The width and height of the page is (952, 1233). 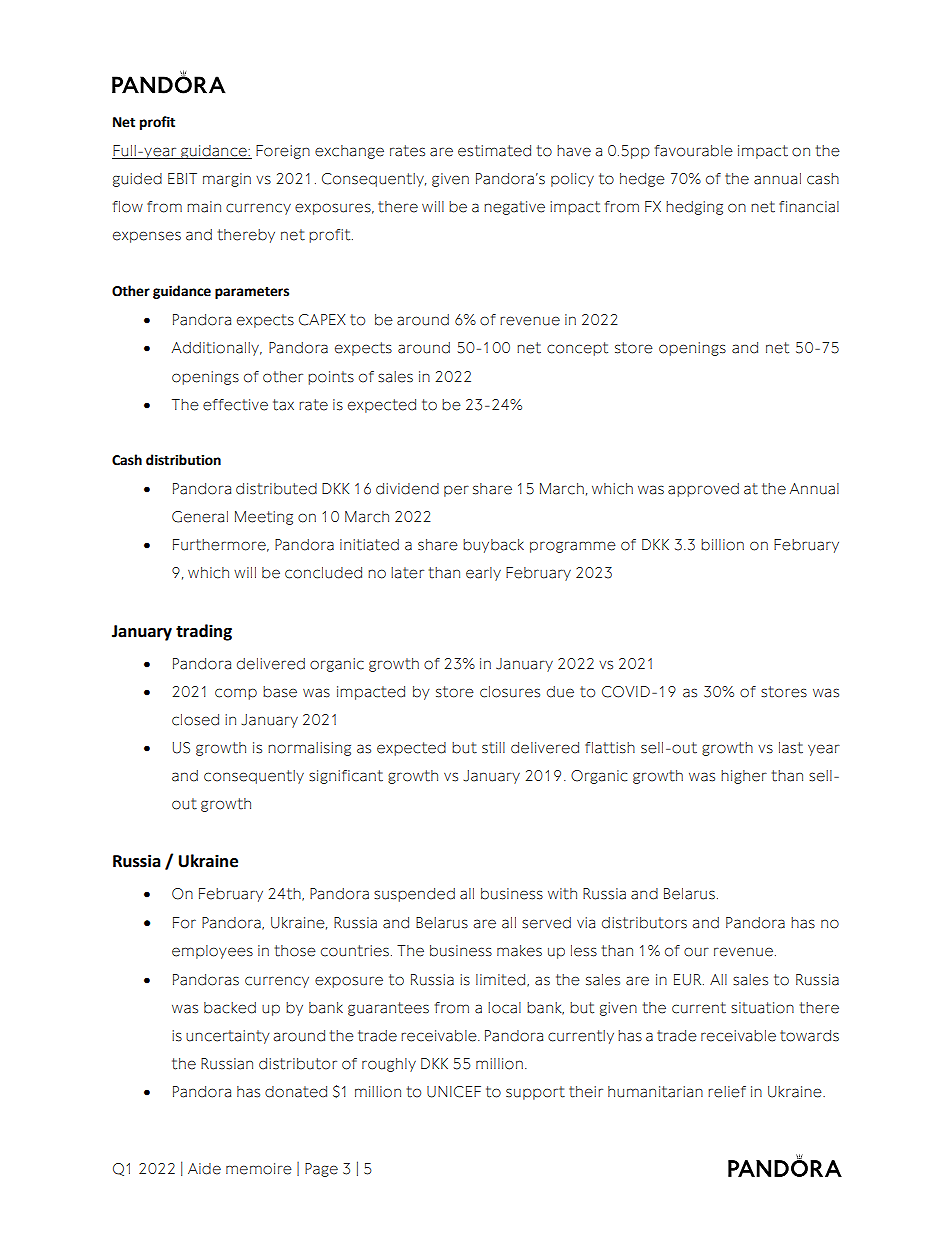 What do you see at coordinates (227, 180) in the page?
I see `margin` at bounding box center [227, 180].
